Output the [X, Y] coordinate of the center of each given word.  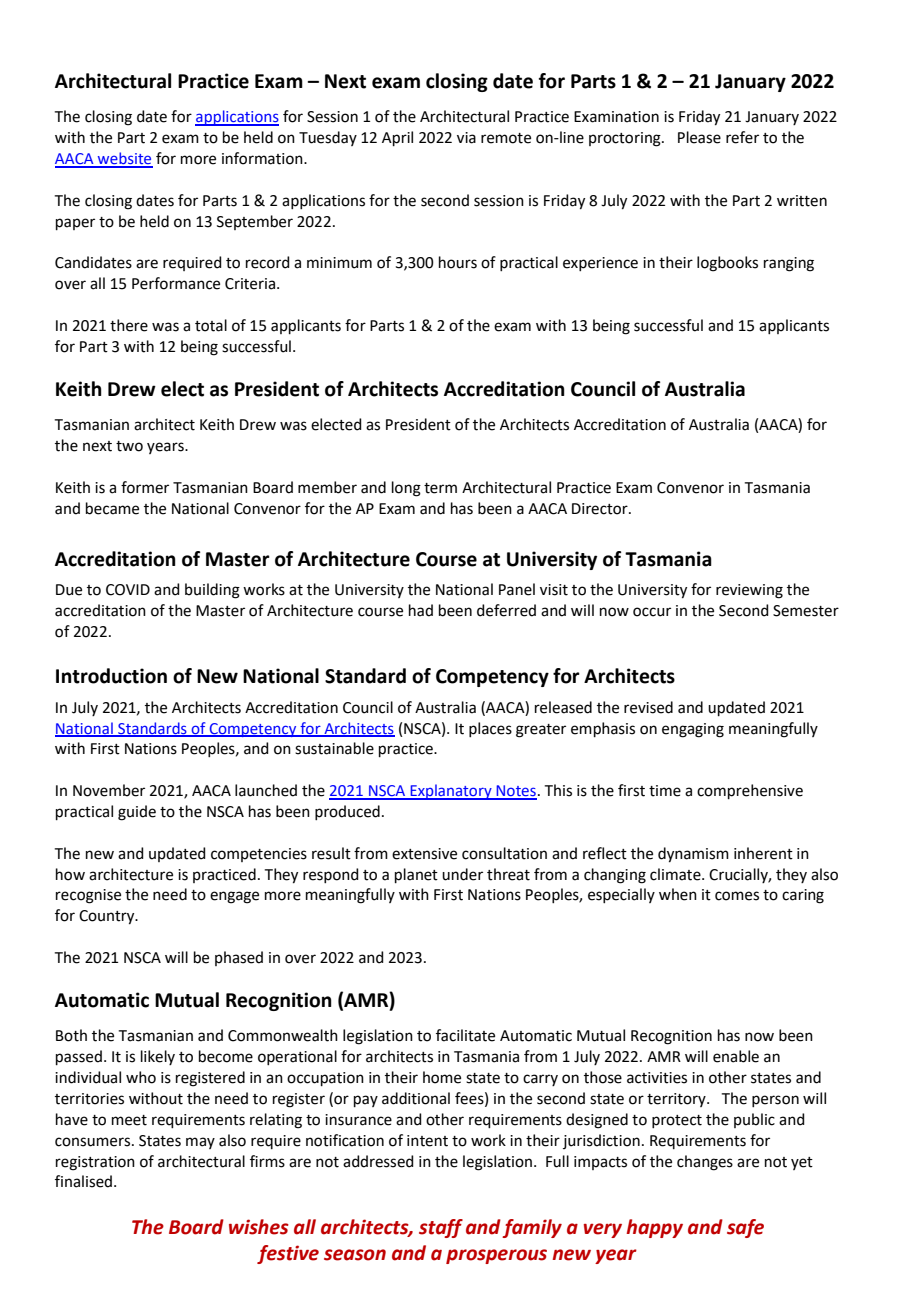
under [462, 874]
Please [699, 137]
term [440, 488]
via [466, 138]
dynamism [693, 855]
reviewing [749, 591]
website [124, 159]
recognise [88, 896]
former [145, 487]
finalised [83, 1181]
